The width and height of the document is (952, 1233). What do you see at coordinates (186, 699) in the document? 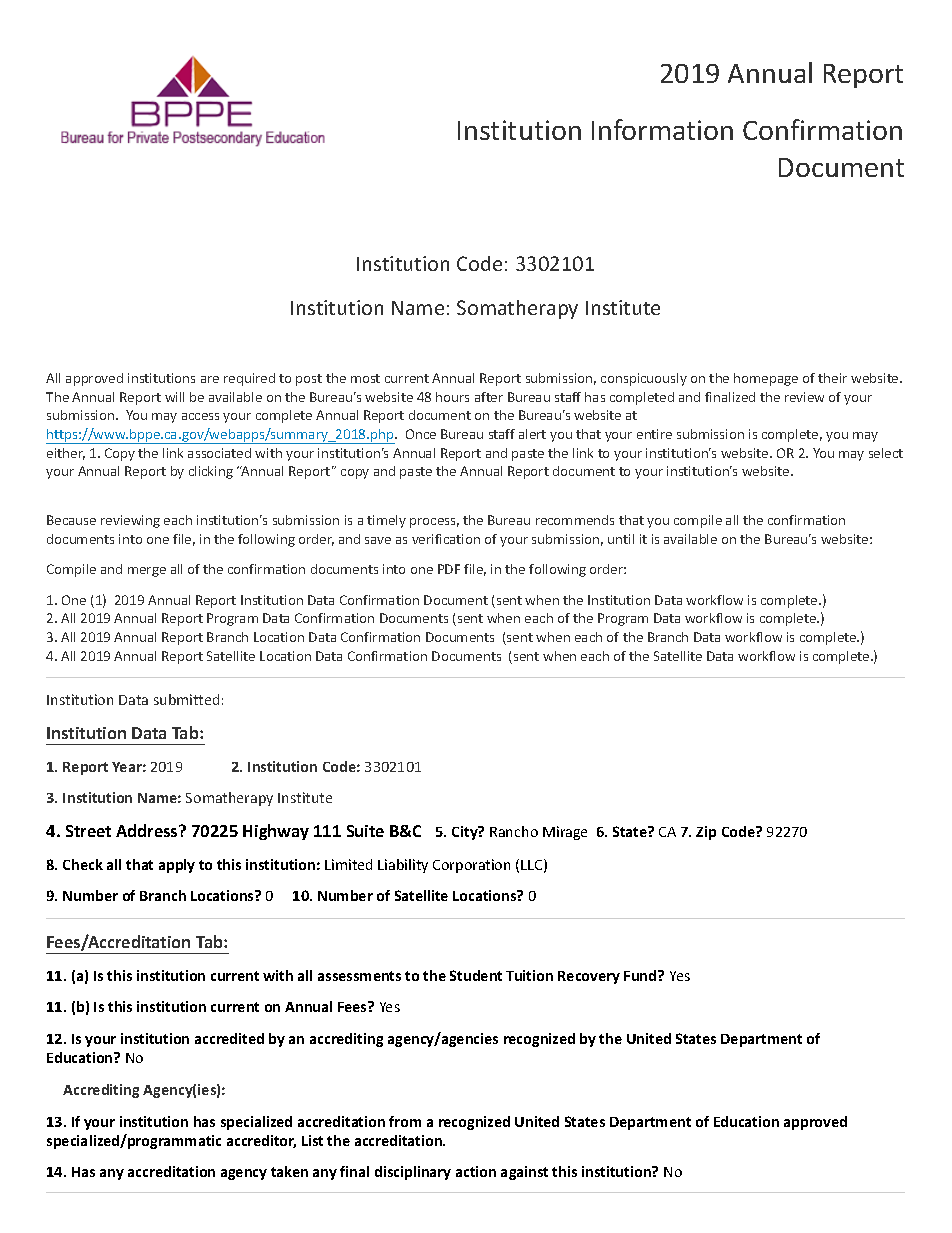
I see `submitted` at bounding box center [186, 699].
